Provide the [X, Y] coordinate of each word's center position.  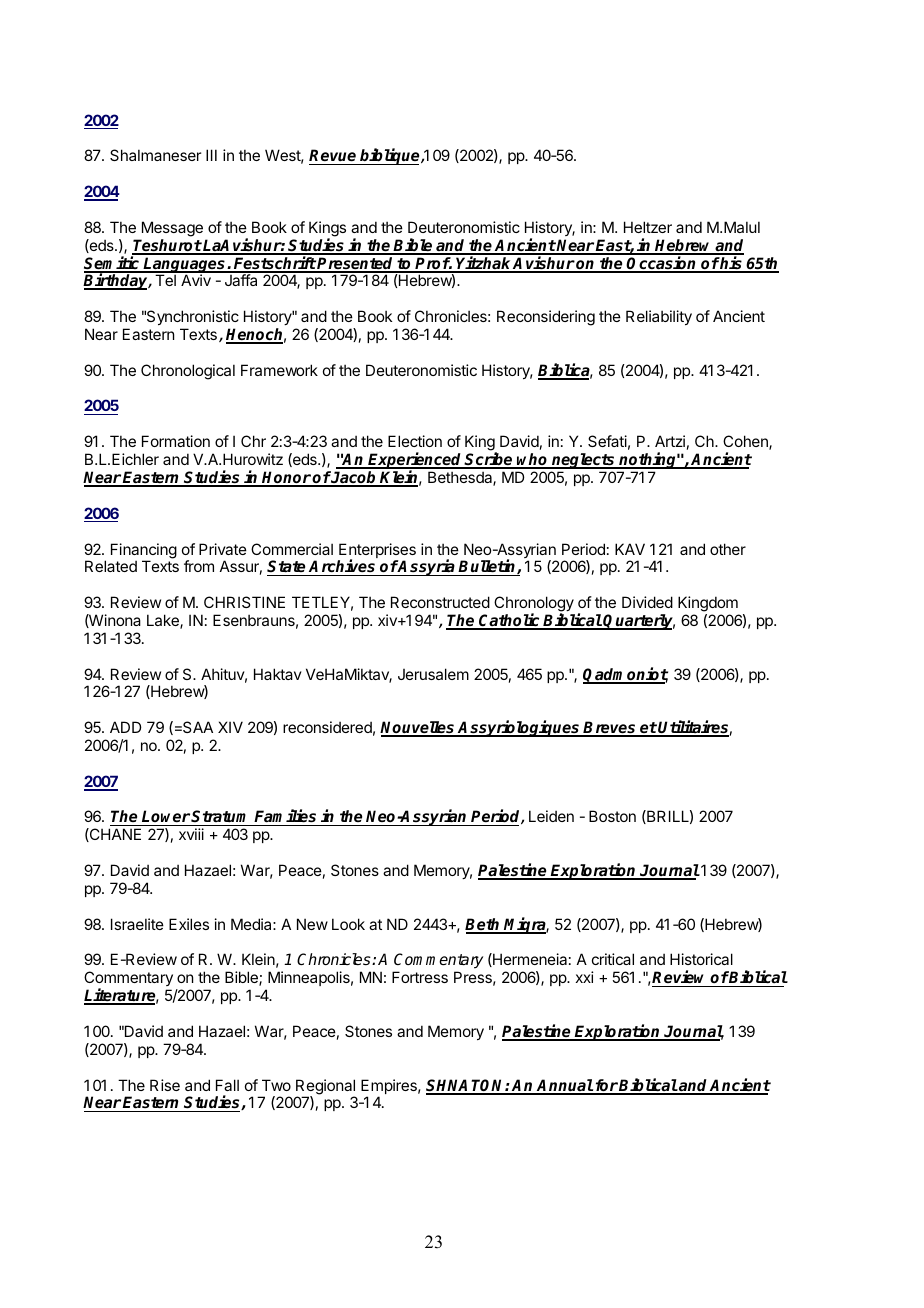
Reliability [659, 317]
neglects [583, 462]
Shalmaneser [155, 155]
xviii [191, 834]
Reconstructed [440, 602]
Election [415, 441]
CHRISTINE [244, 602]
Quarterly [638, 622]
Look [348, 924]
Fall [227, 1085]
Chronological [188, 372]
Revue [334, 157]
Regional [325, 1088]
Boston [612, 816]
